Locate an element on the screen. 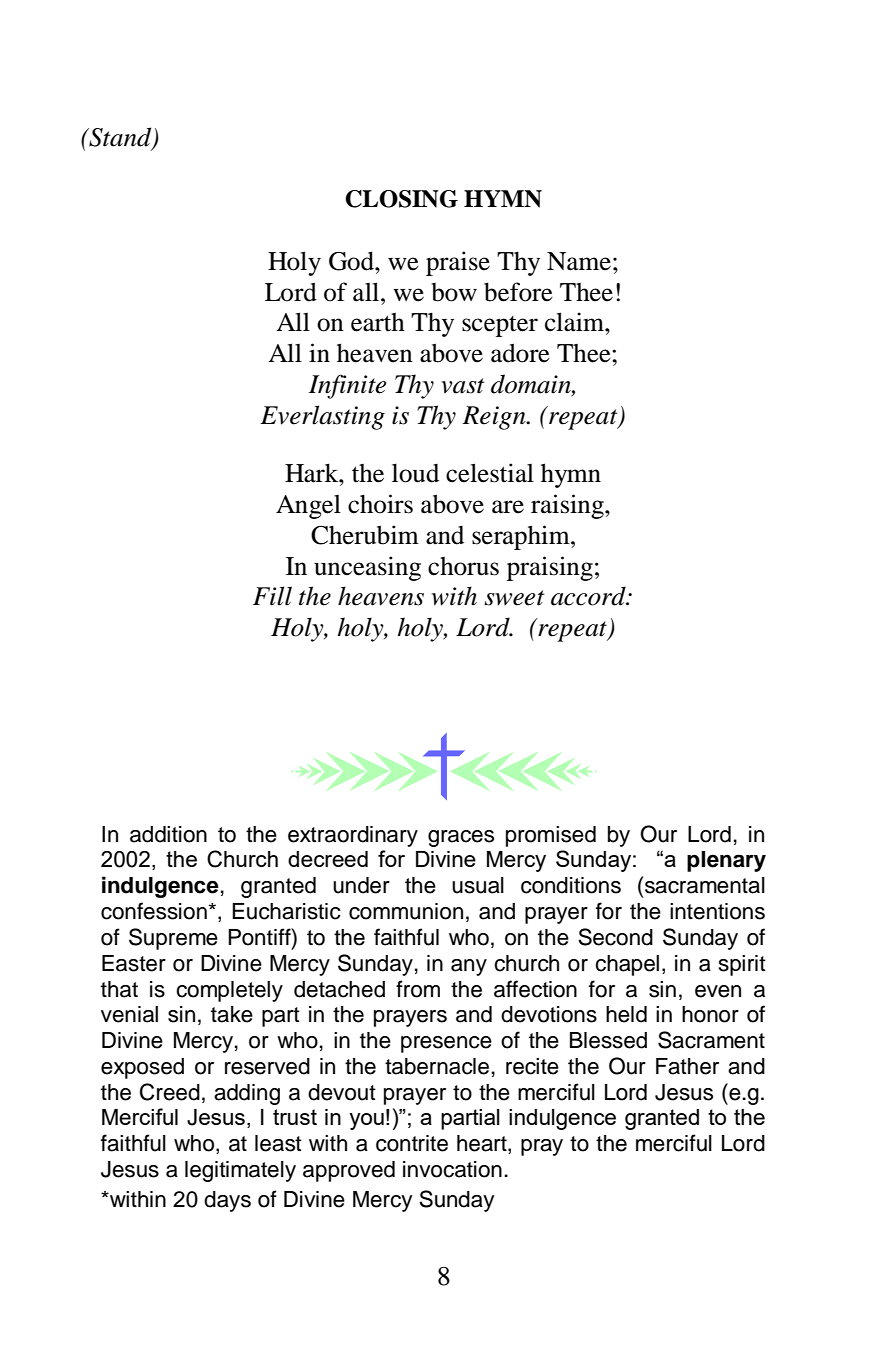  Fill is located at coordinates (272, 596).
